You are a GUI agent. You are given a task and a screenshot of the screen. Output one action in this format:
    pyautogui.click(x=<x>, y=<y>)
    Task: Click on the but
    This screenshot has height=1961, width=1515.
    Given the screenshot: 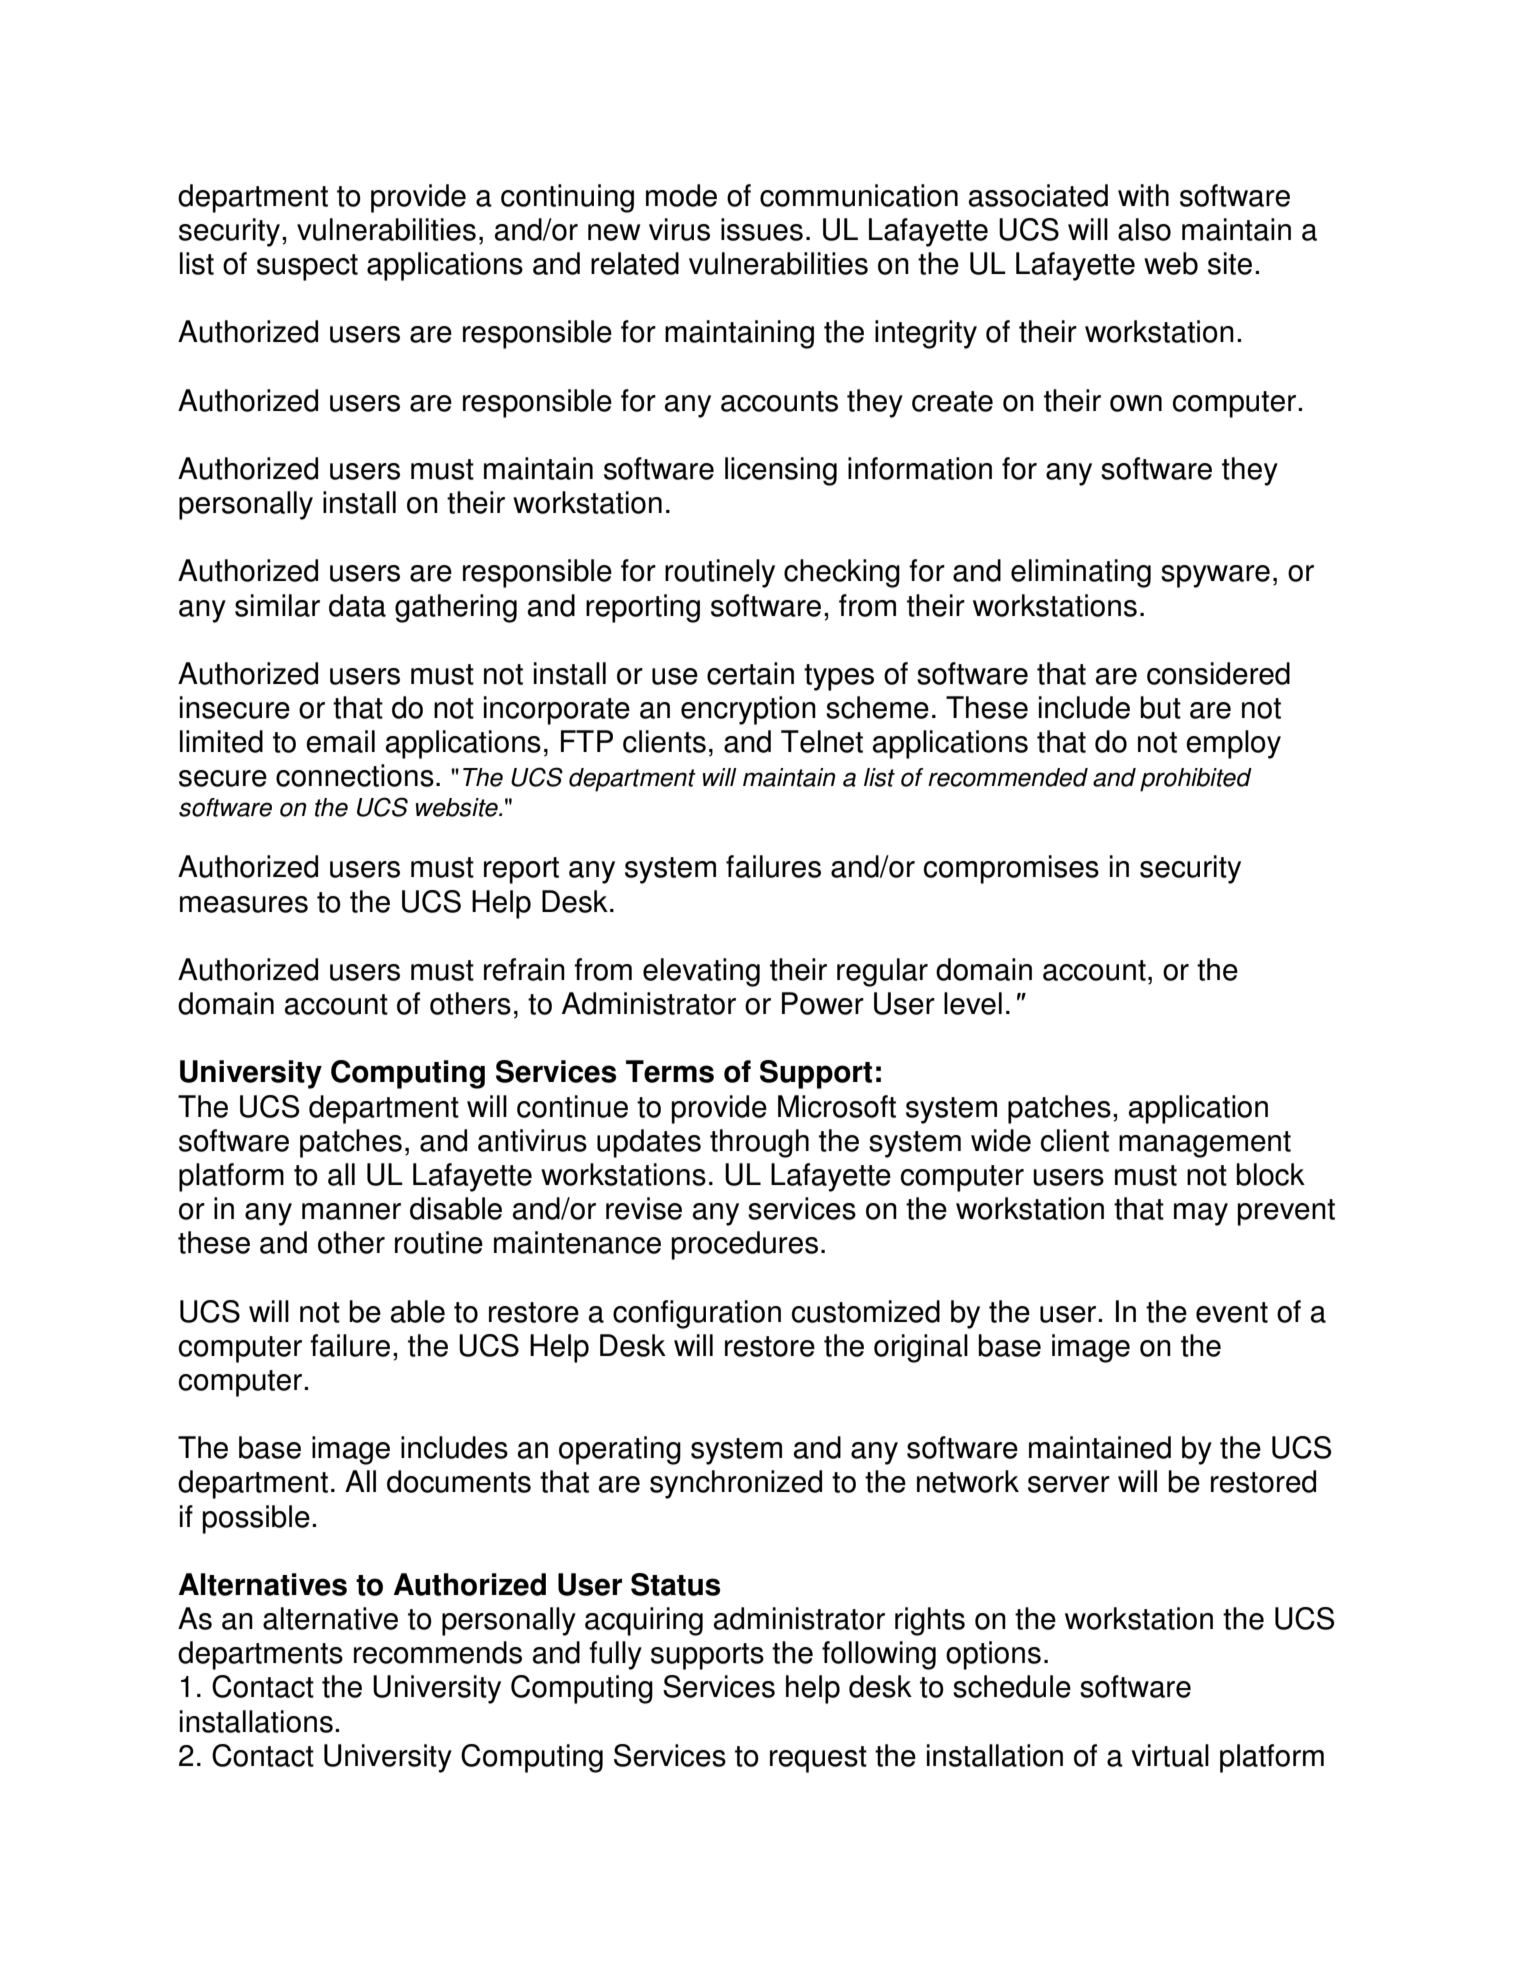 What is the action you would take?
    pyautogui.click(x=1160, y=707)
